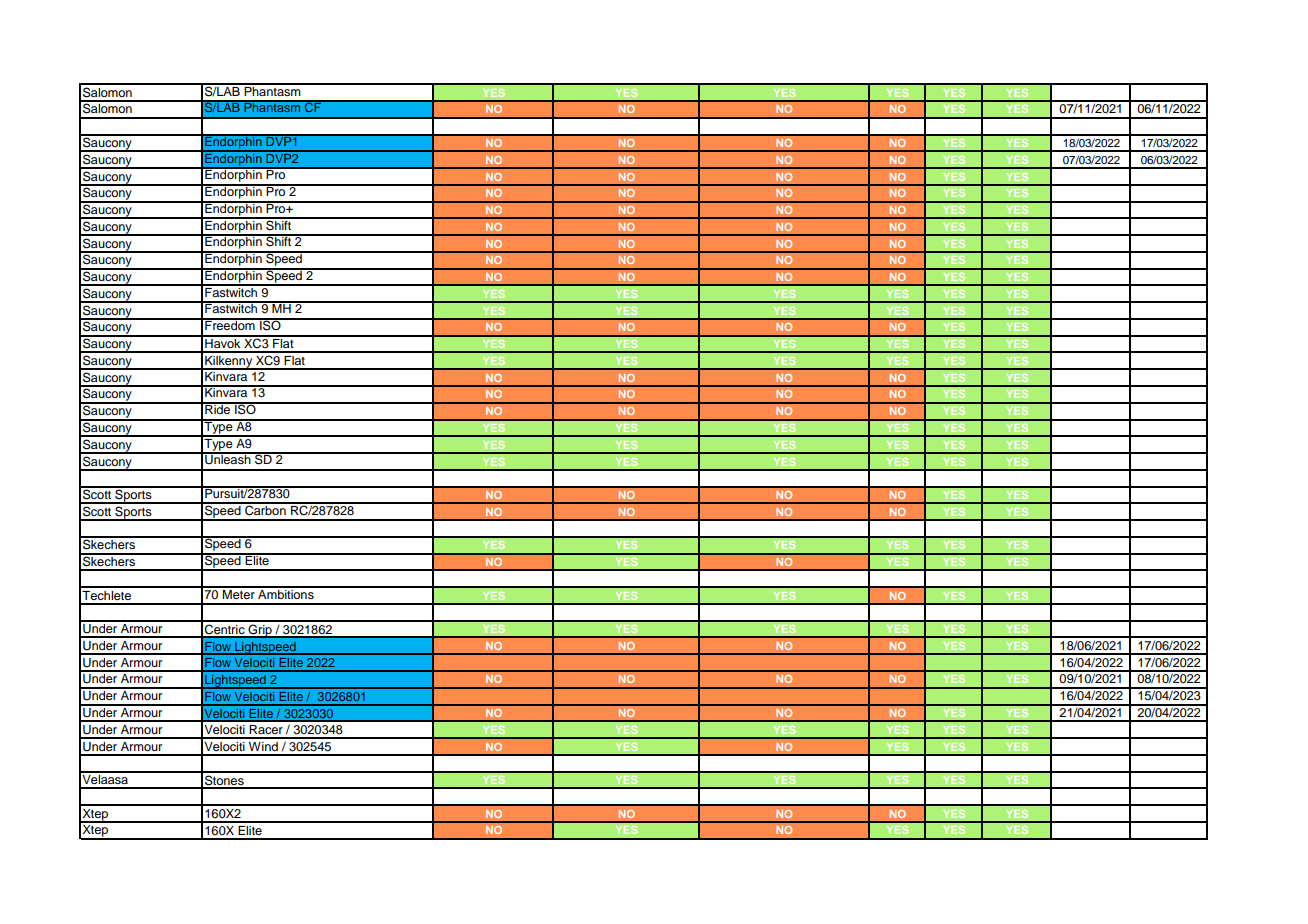 This screenshot has height=924, width=1308. I want to click on Unleash, so click(228, 459).
